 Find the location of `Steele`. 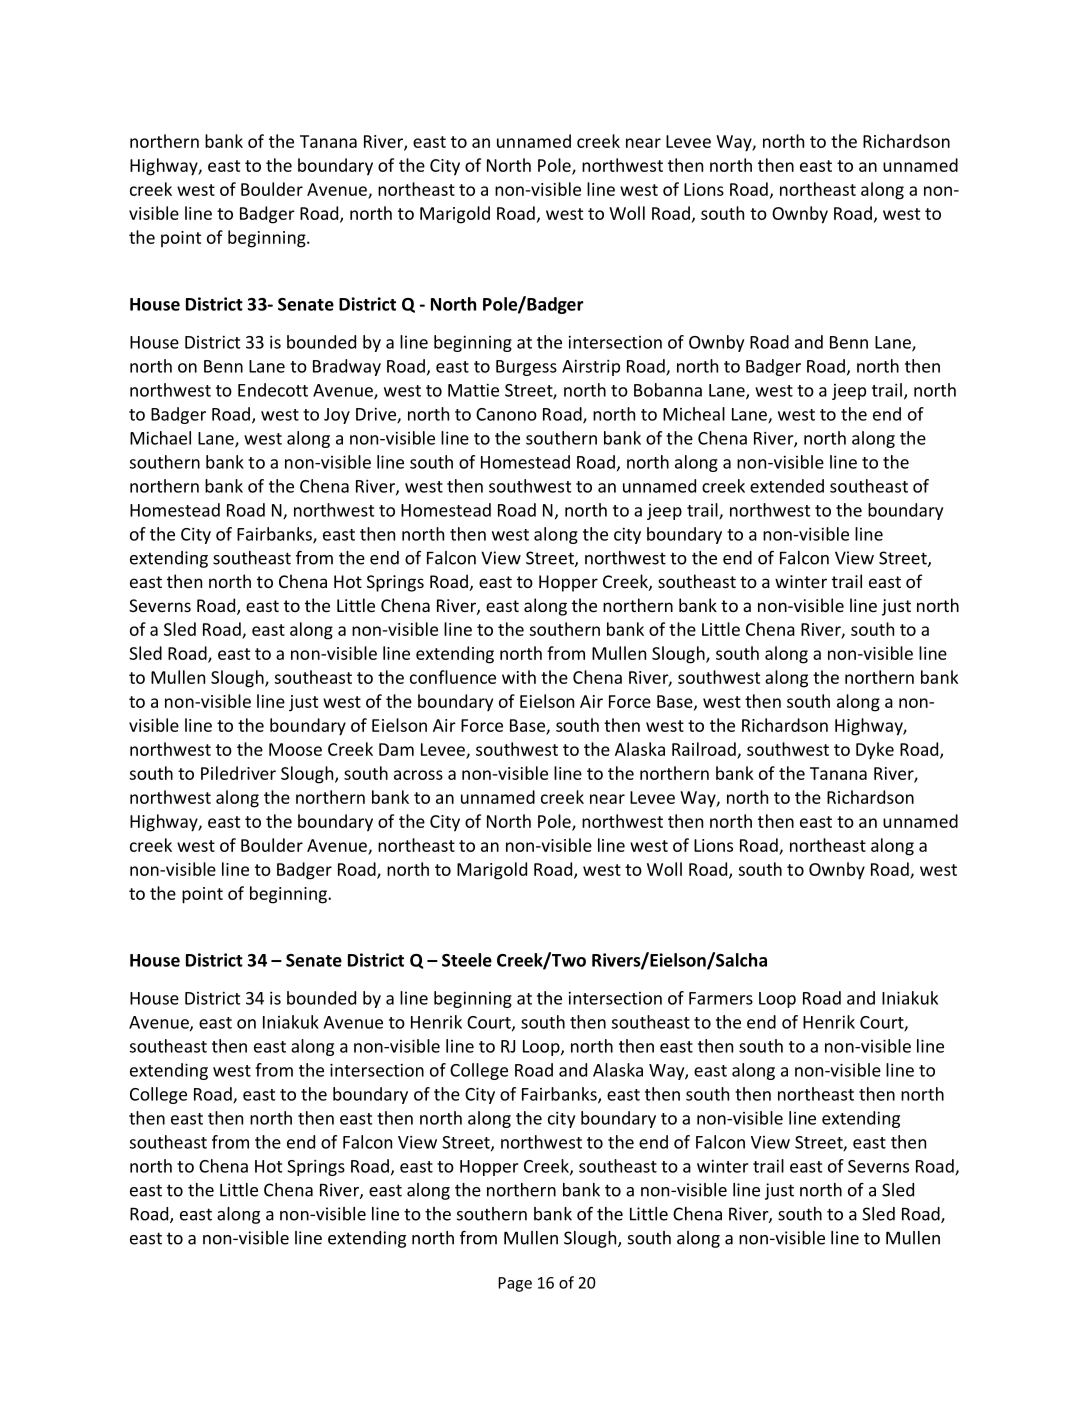

Steele is located at coordinates (467, 960).
